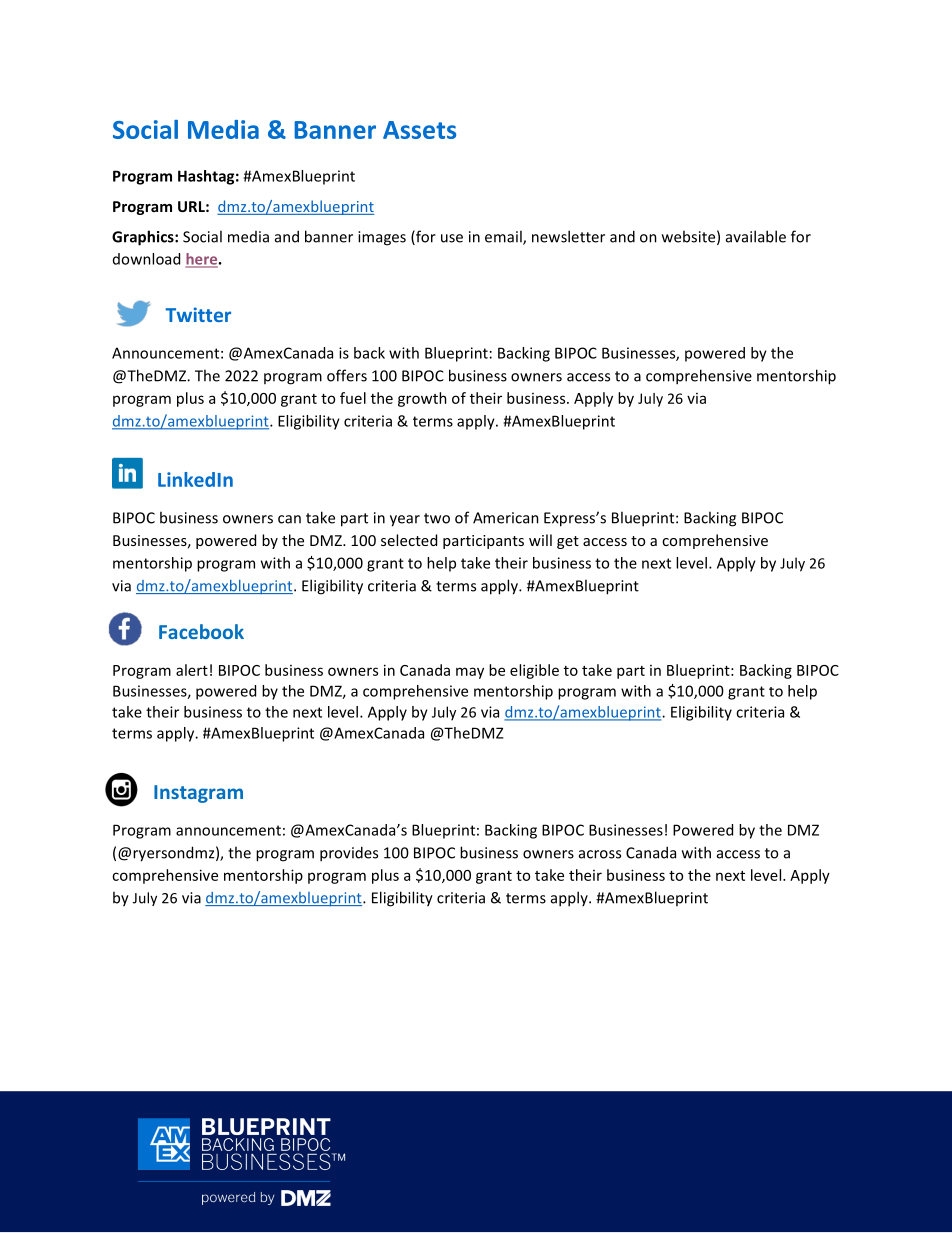 The image size is (952, 1233). What do you see at coordinates (756, 236) in the screenshot?
I see `available` at bounding box center [756, 236].
